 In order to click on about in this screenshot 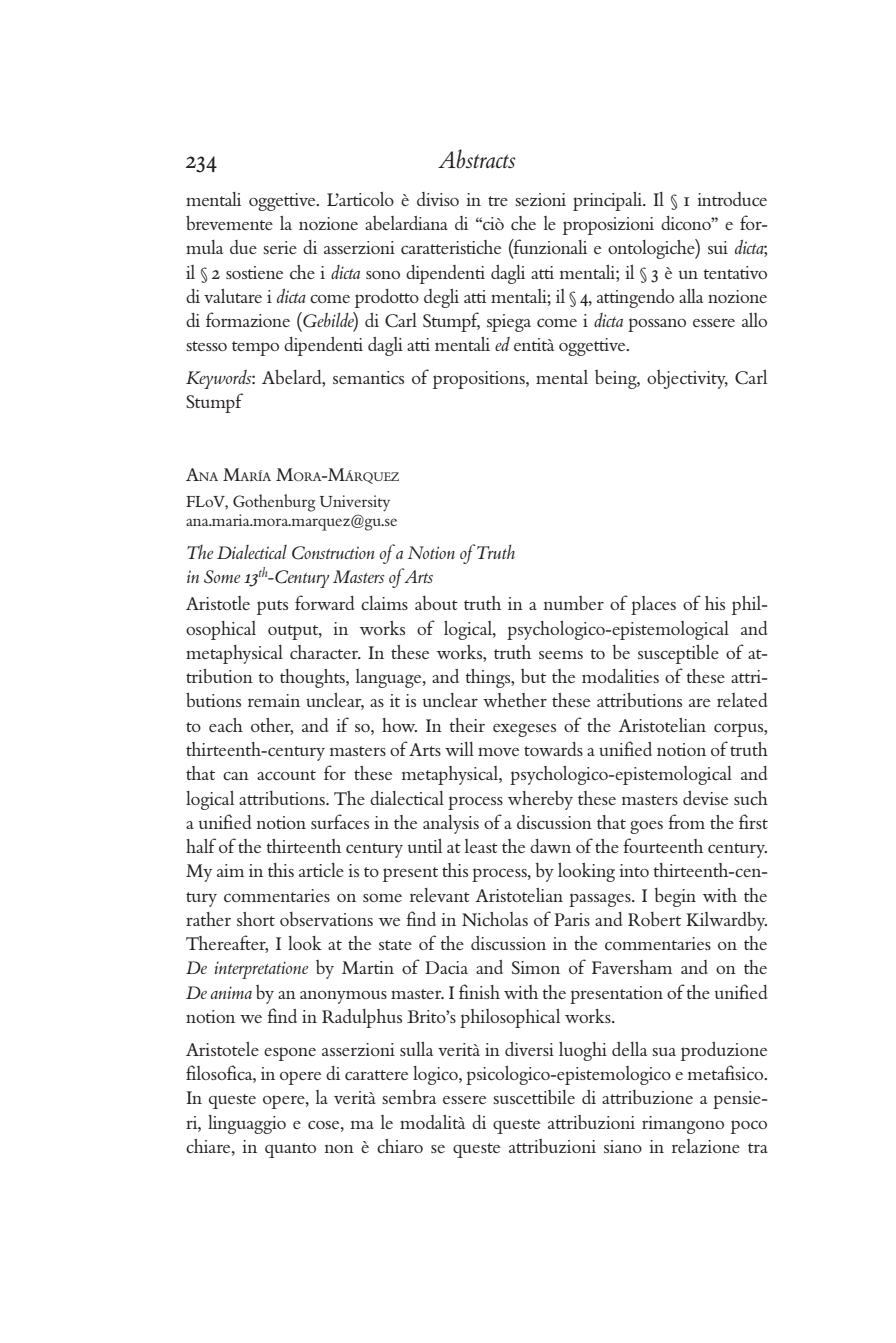, I will do `click(436, 603)`.
